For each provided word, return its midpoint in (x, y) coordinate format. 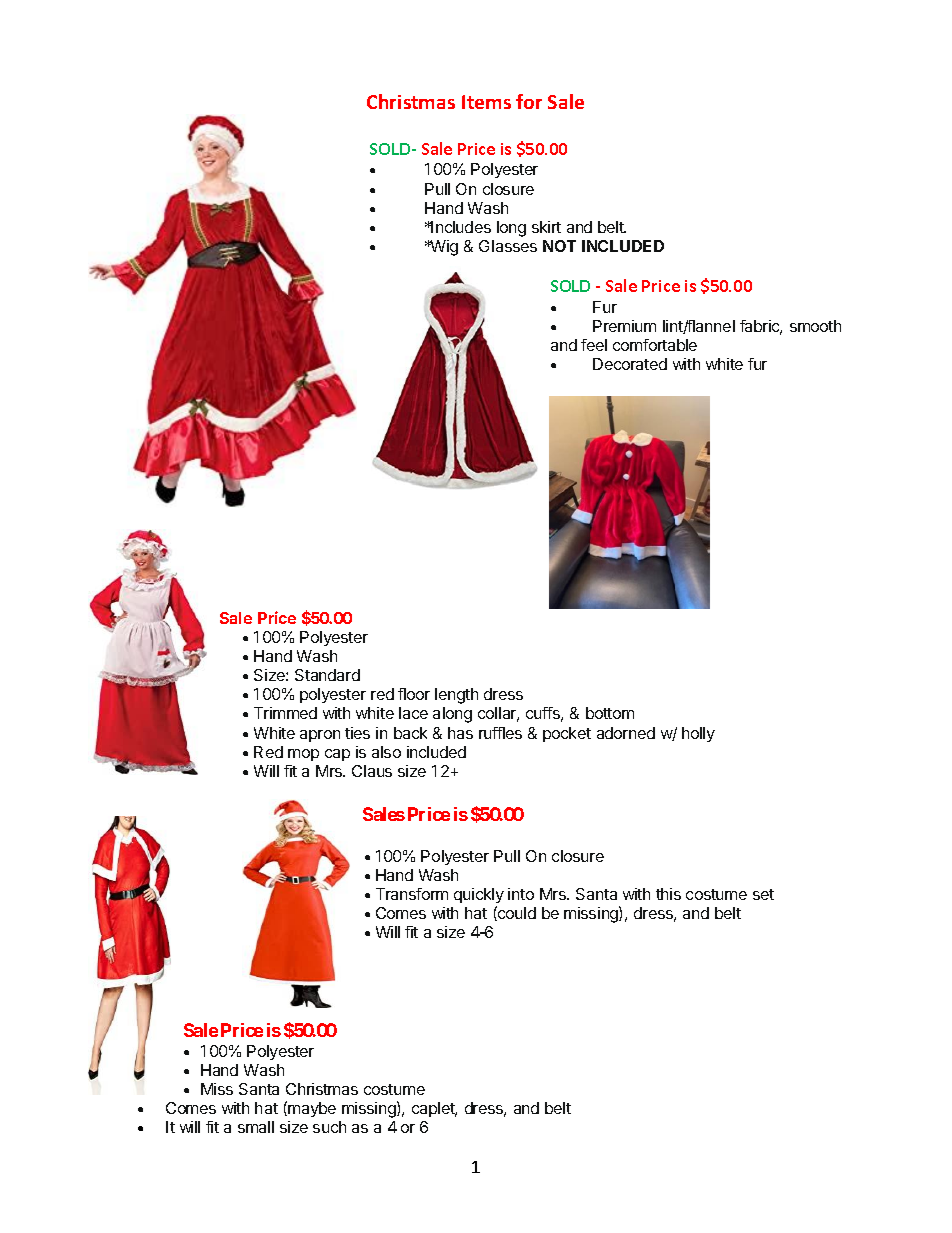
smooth (815, 326)
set (763, 894)
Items (486, 102)
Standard (327, 675)
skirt (546, 227)
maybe (311, 1109)
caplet (434, 1109)
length (456, 696)
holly (698, 734)
